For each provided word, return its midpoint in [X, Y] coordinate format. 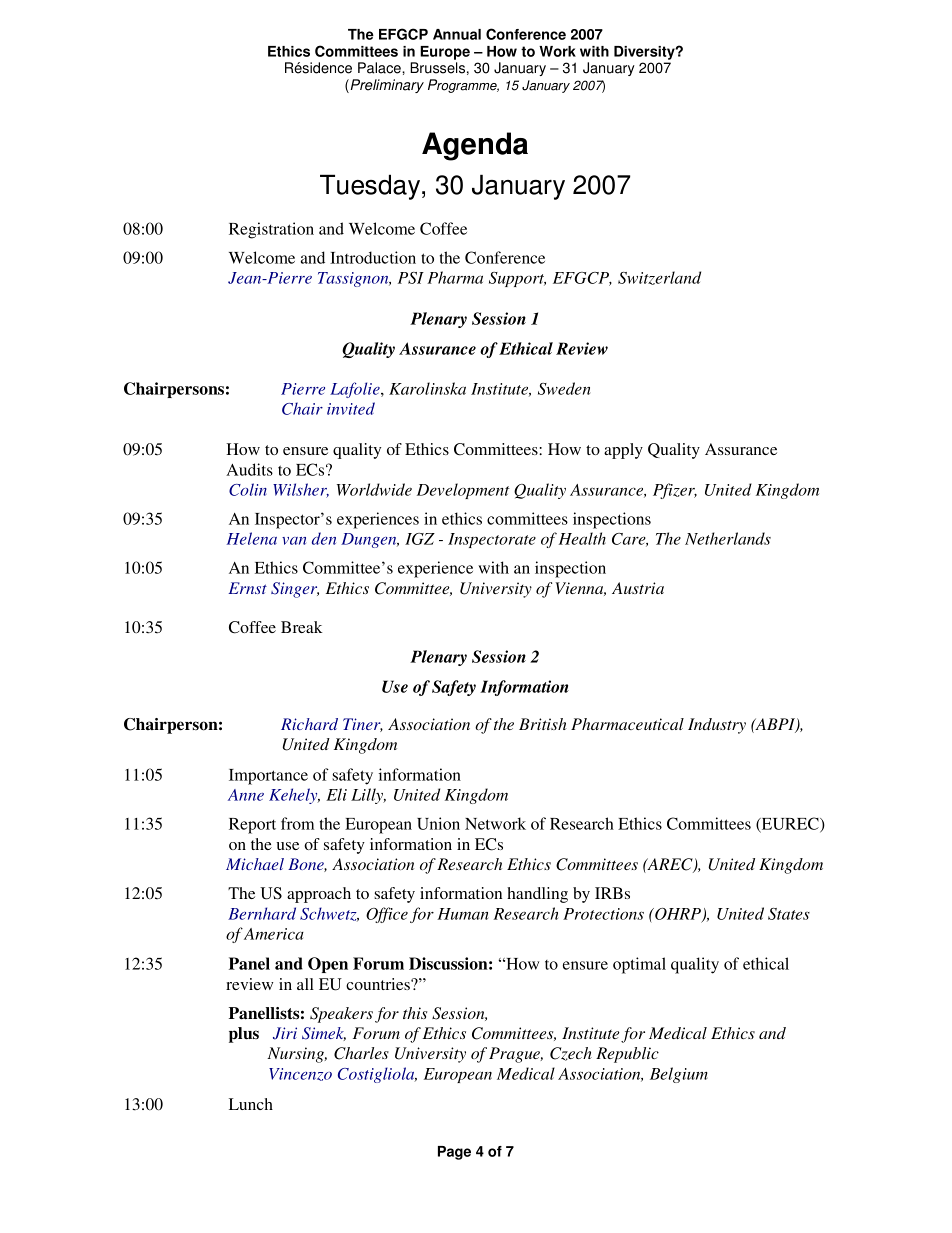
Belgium [679, 1075]
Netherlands [728, 538]
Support [517, 279]
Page [454, 1153]
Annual [457, 34]
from [297, 823]
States [789, 914]
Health [582, 538]
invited [351, 408]
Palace [380, 68]
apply [623, 451]
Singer [295, 590]
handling [537, 895]
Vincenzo [300, 1074]
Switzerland [659, 278]
